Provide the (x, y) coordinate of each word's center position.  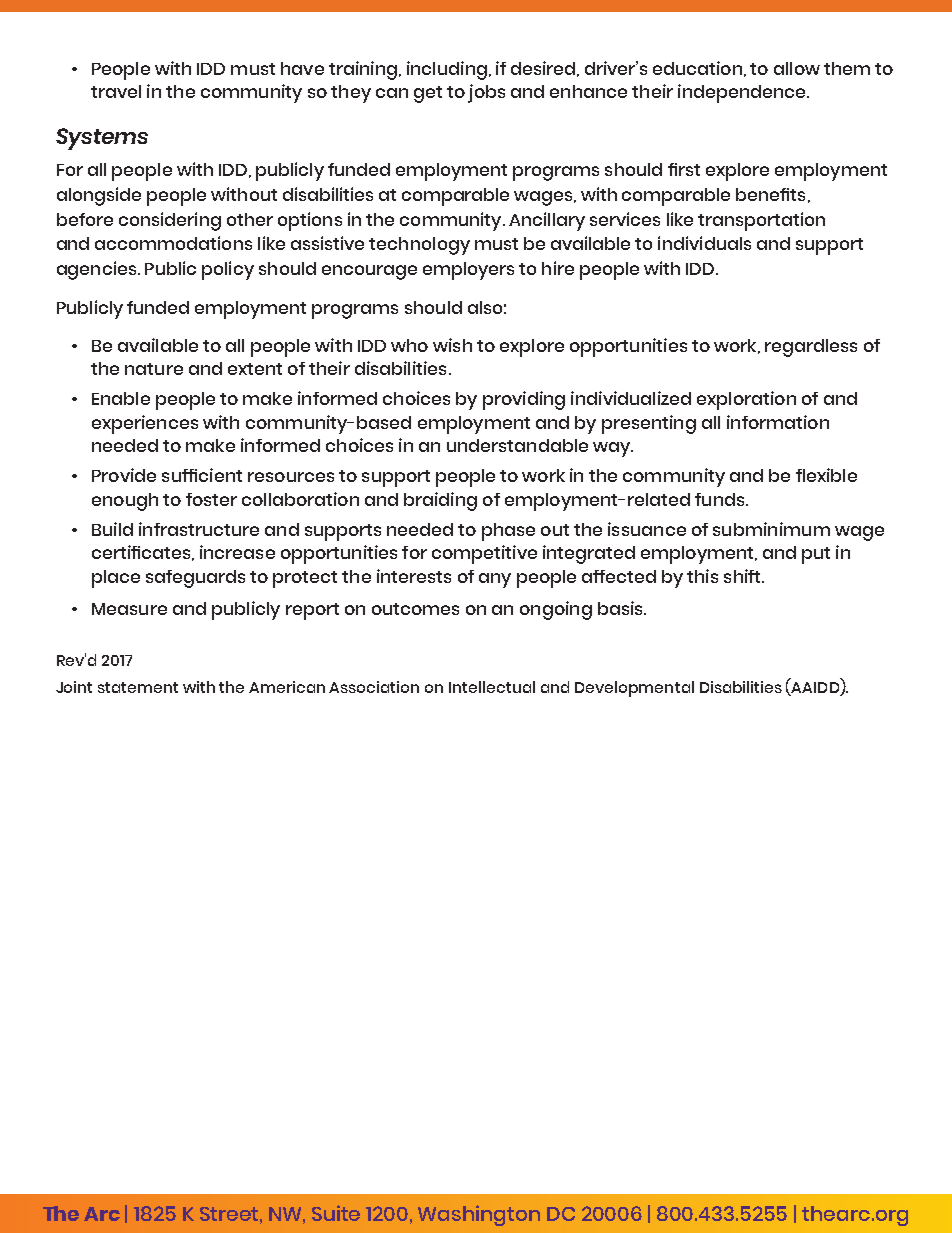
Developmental (634, 689)
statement (138, 687)
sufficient (202, 475)
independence (743, 93)
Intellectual (492, 687)
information (778, 422)
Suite (336, 1213)
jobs (486, 93)
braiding (440, 501)
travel (116, 91)
